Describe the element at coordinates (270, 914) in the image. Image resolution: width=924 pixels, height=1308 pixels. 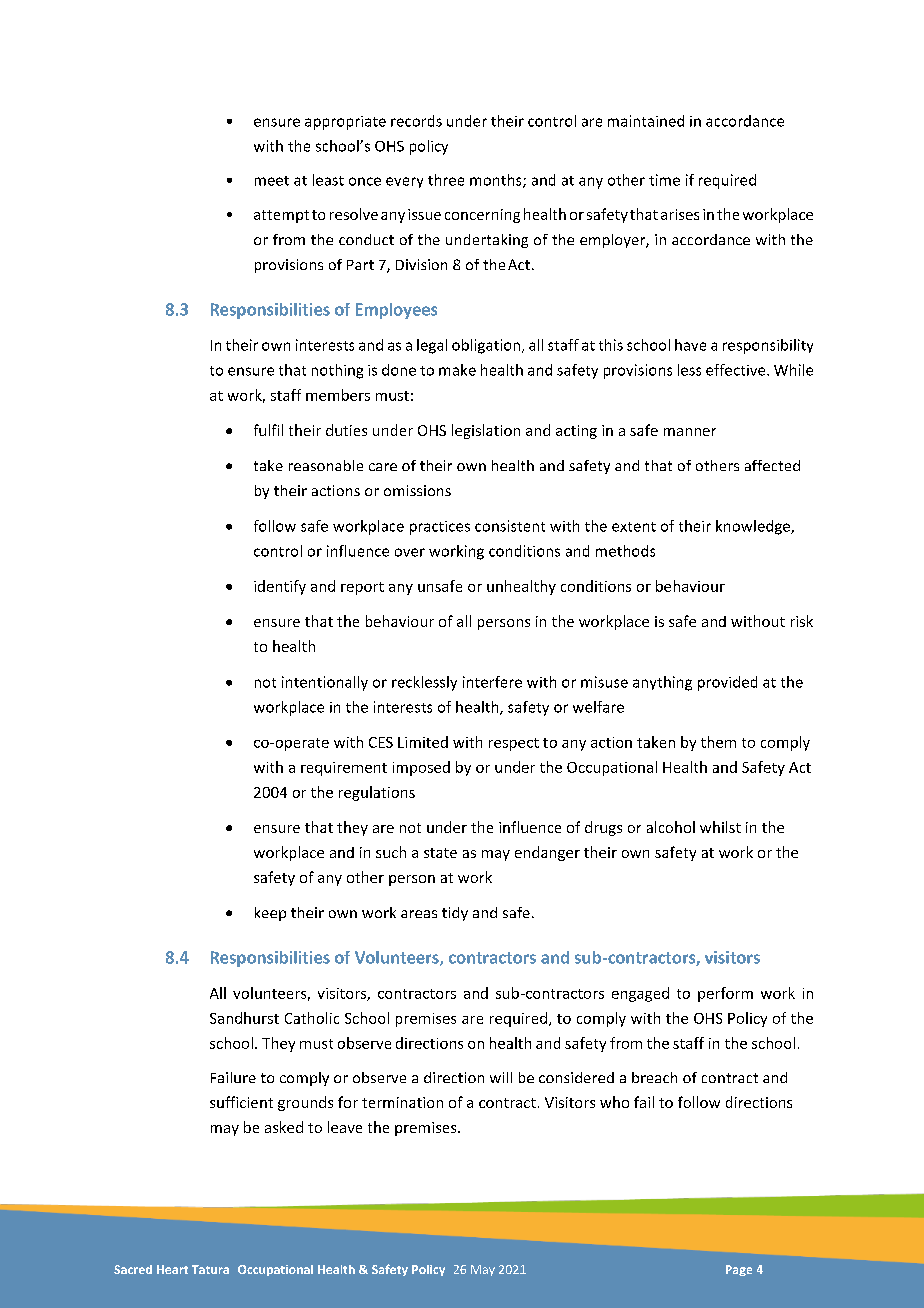
I see `keep` at that location.
